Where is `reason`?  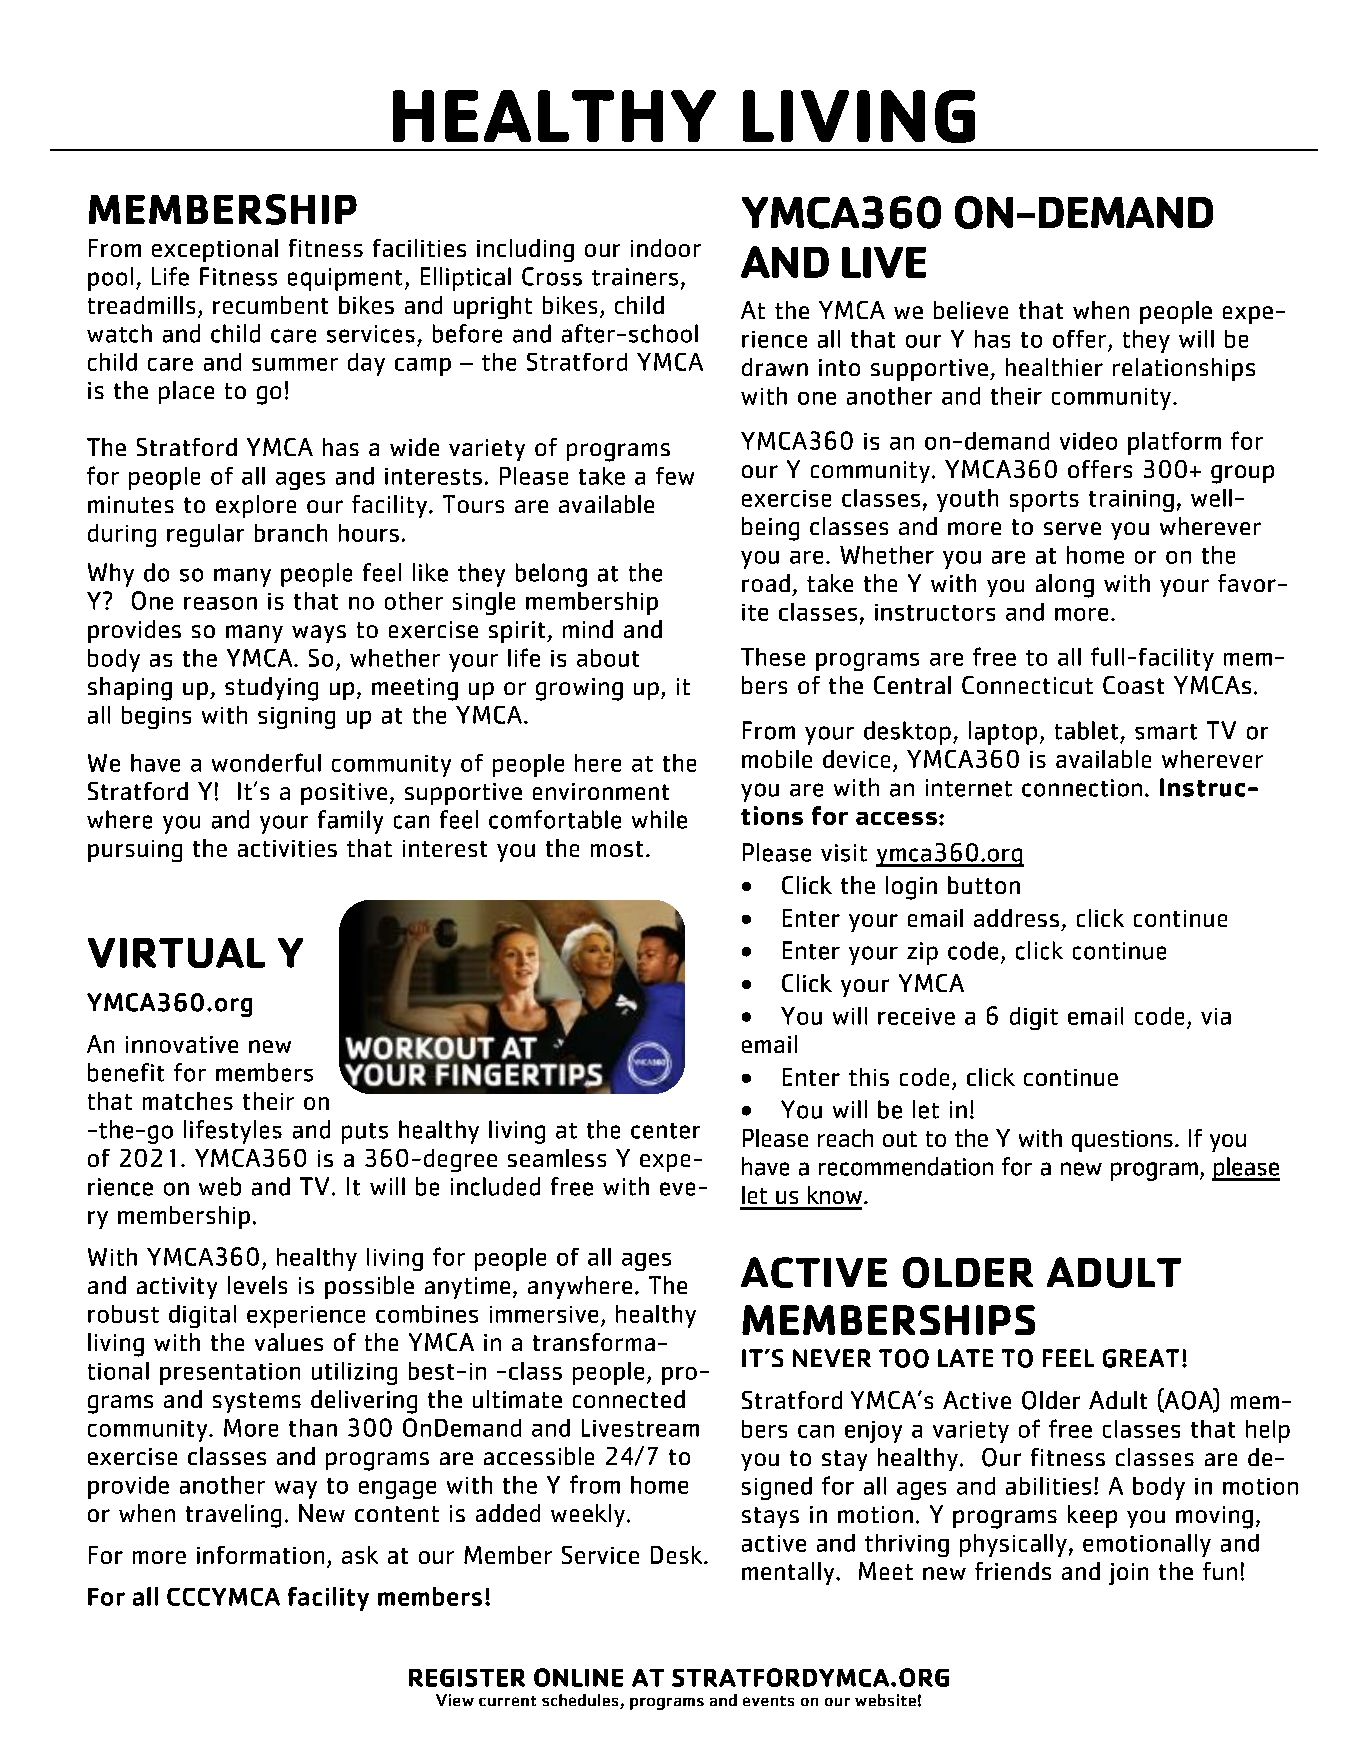 reason is located at coordinates (220, 603).
